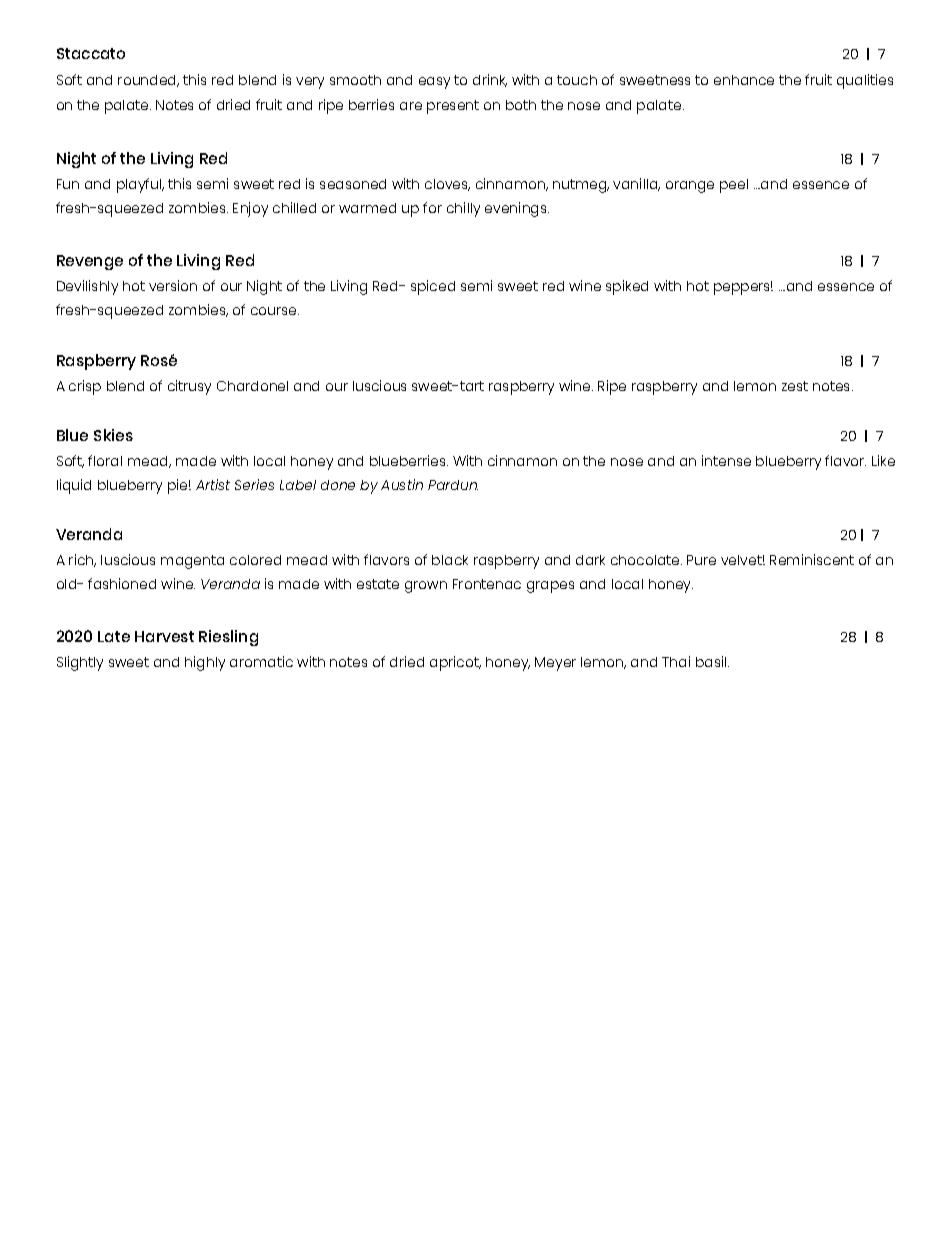  What do you see at coordinates (189, 387) in the document?
I see `citrusy` at bounding box center [189, 387].
